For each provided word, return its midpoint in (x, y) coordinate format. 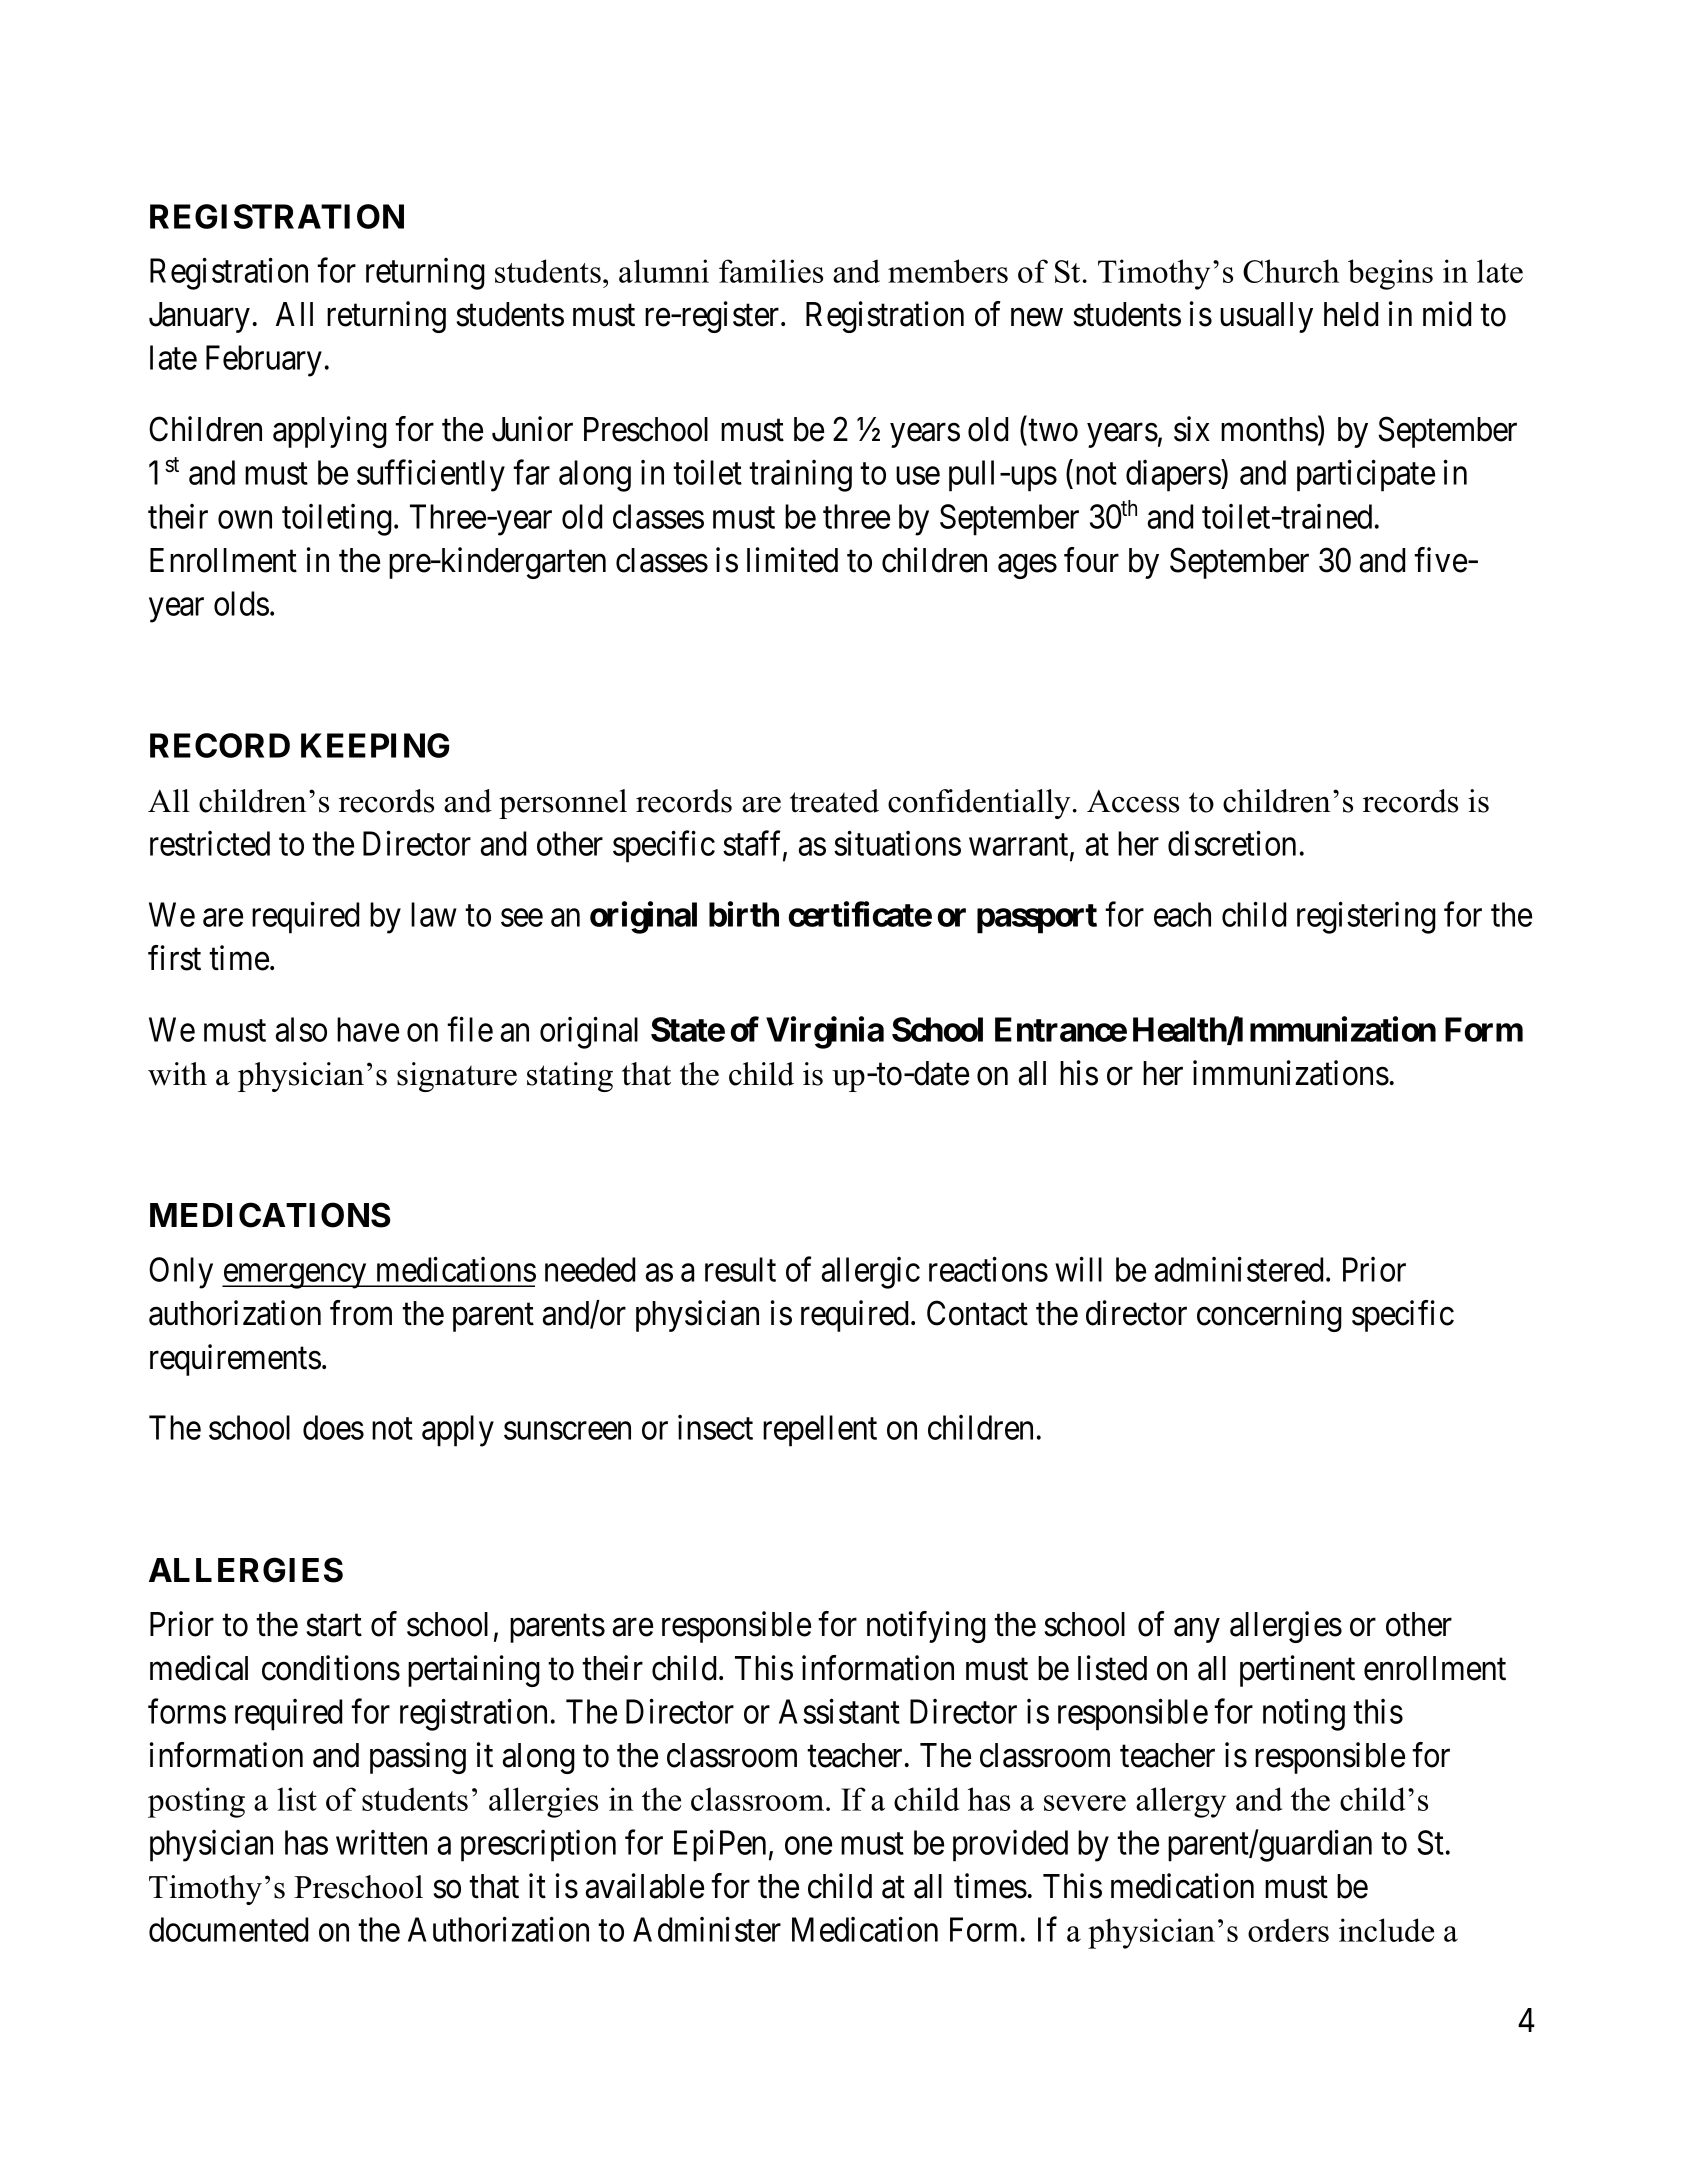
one (808, 1846)
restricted (210, 843)
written (381, 1842)
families (771, 271)
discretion (1232, 843)
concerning (1269, 1316)
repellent (820, 1431)
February (264, 361)
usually (1266, 317)
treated (834, 801)
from (361, 1313)
